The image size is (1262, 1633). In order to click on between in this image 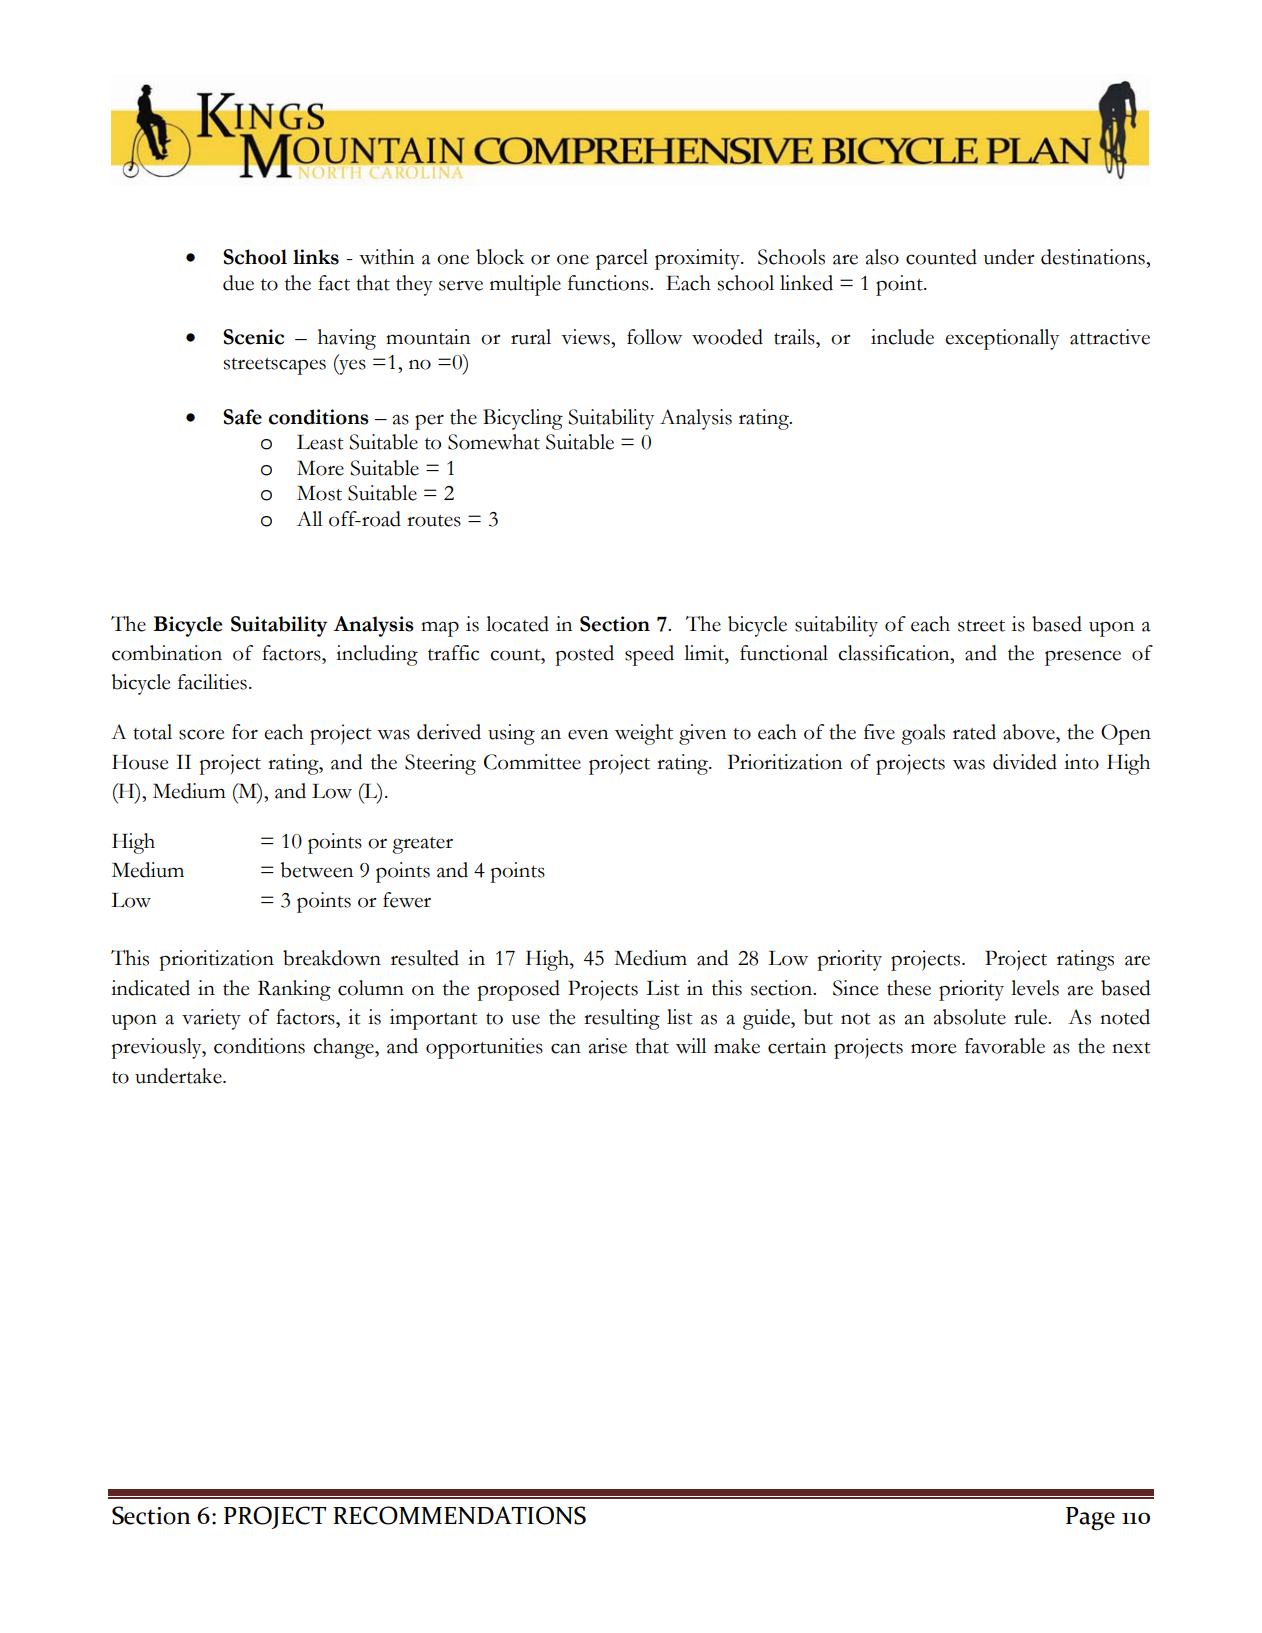, I will do `click(317, 870)`.
